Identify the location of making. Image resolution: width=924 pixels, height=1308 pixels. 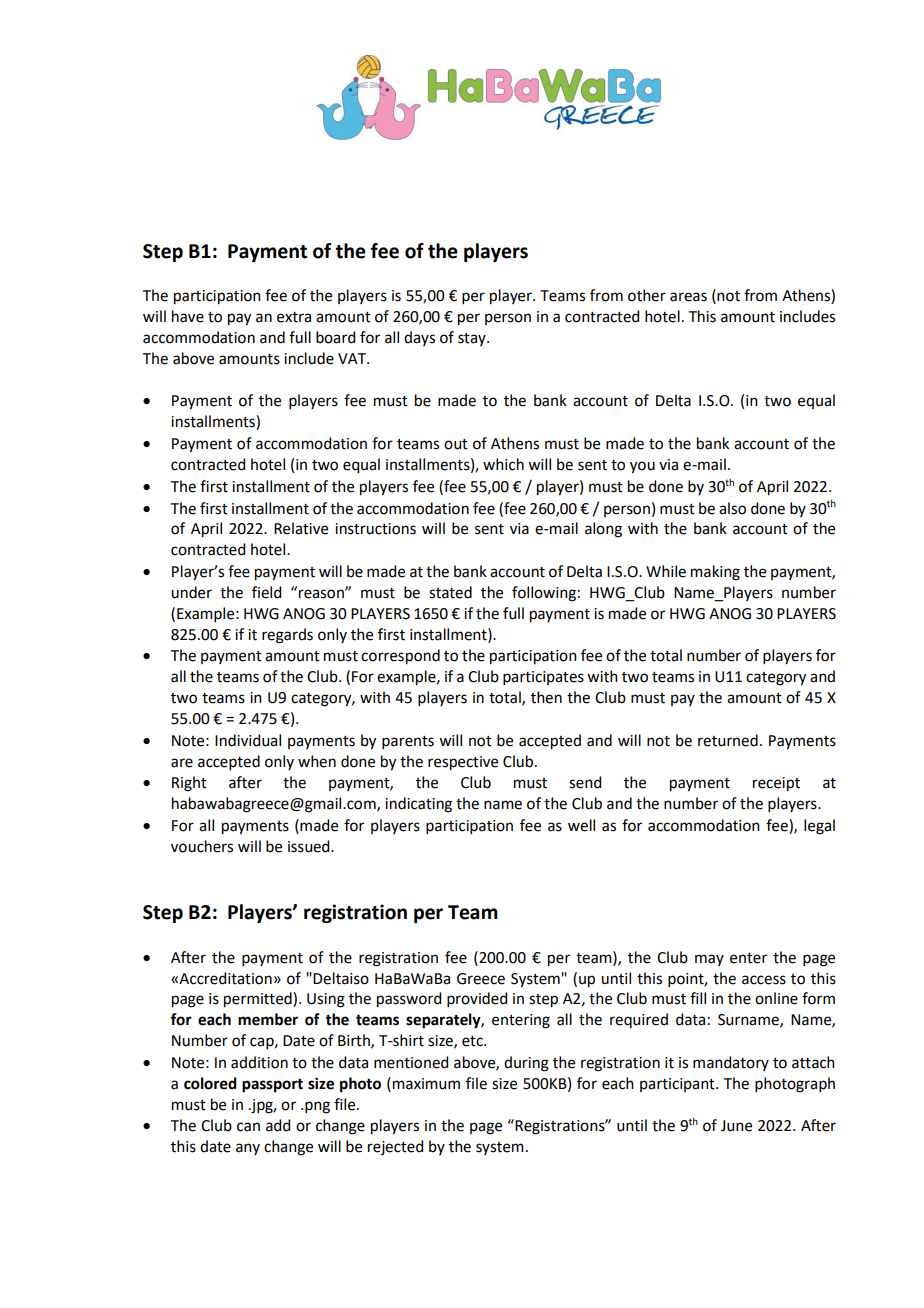
(715, 573).
